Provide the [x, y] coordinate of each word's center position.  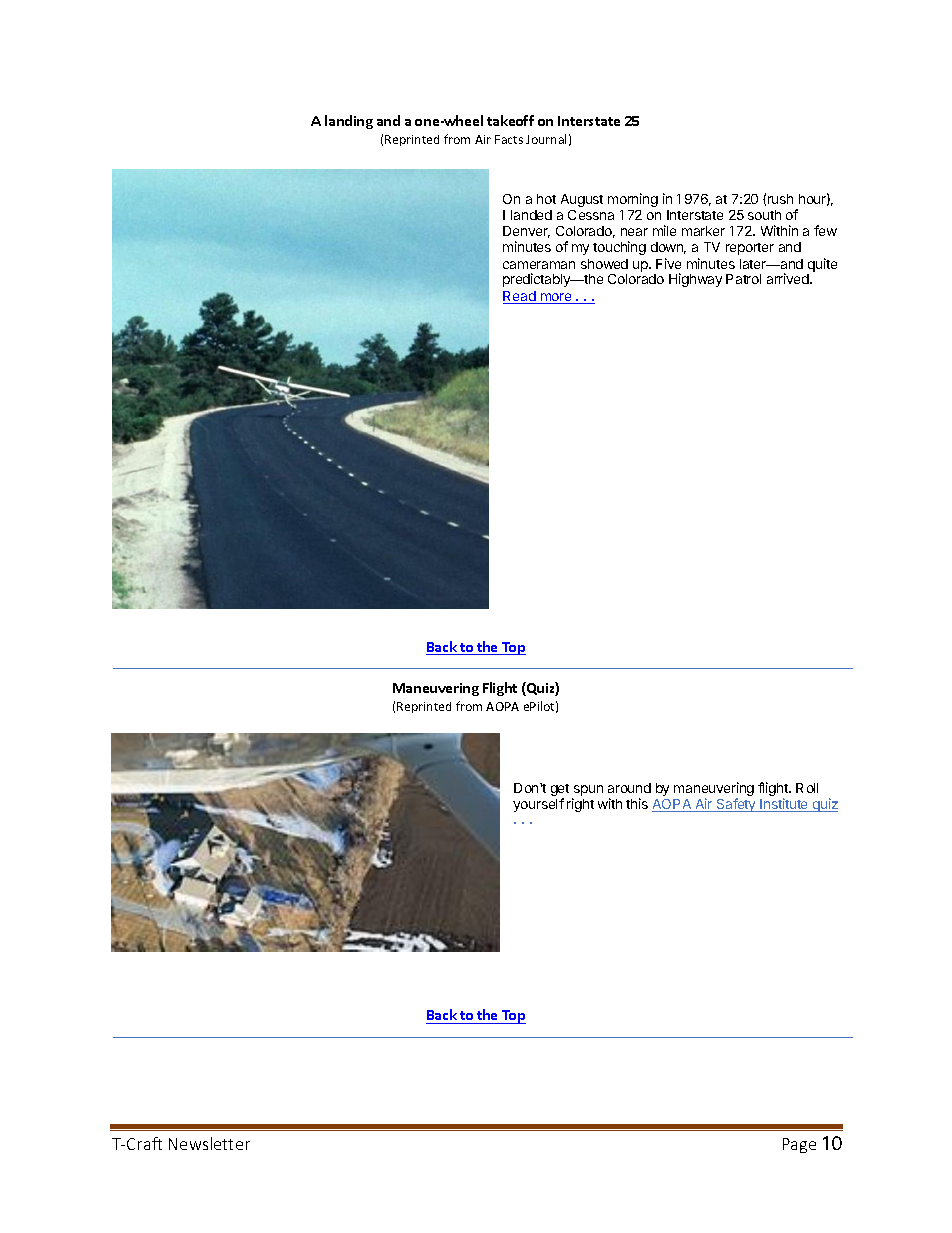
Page [799, 1145]
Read [520, 297]
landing [349, 122]
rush [780, 199]
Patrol [743, 279]
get [560, 791]
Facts [509, 139]
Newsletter [209, 1143]
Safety [736, 805]
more [556, 298]
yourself [538, 805]
